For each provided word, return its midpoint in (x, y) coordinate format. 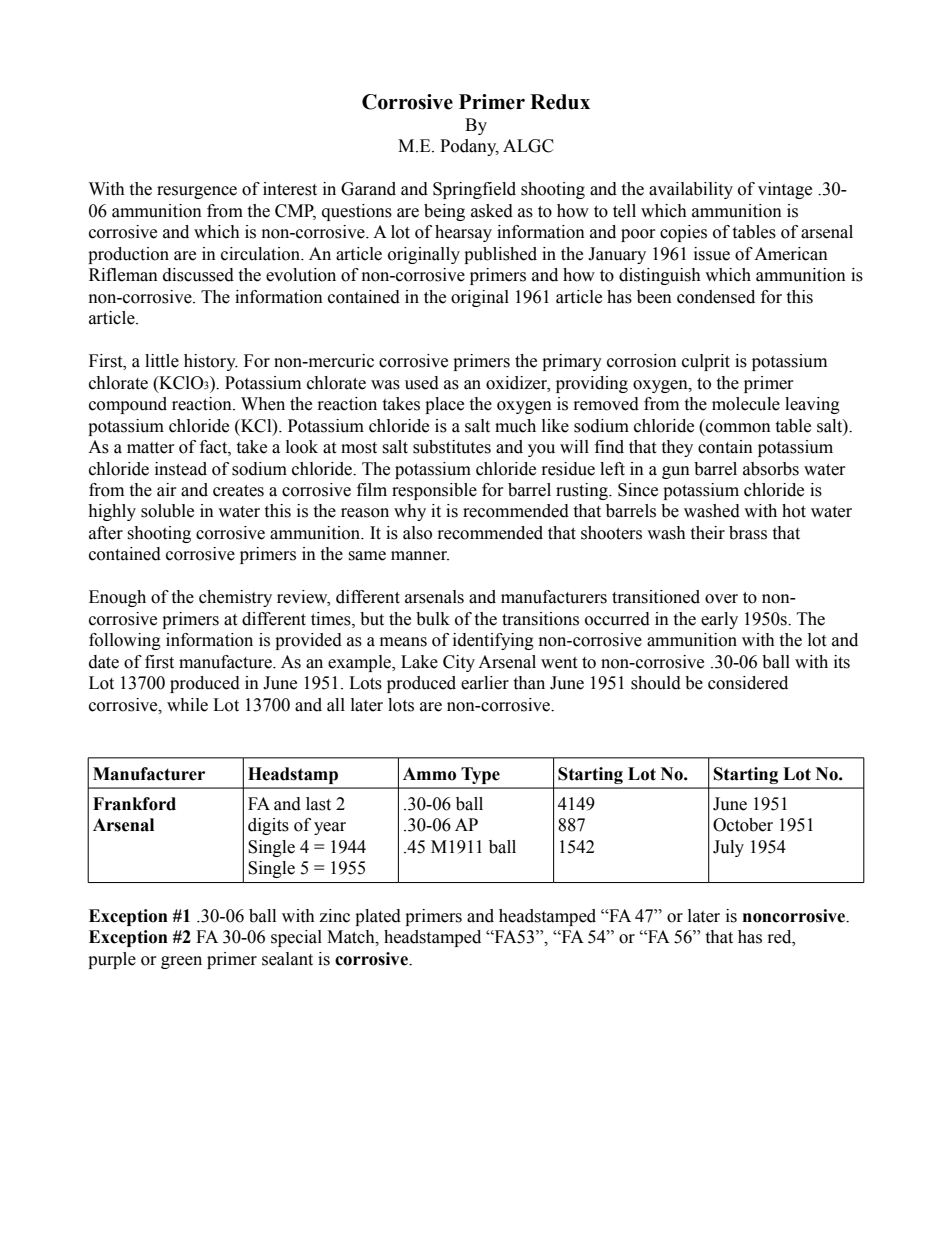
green (181, 962)
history (211, 362)
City (459, 663)
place (444, 405)
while (187, 705)
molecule (746, 404)
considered (748, 683)
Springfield (474, 190)
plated (378, 917)
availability (691, 190)
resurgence (197, 192)
